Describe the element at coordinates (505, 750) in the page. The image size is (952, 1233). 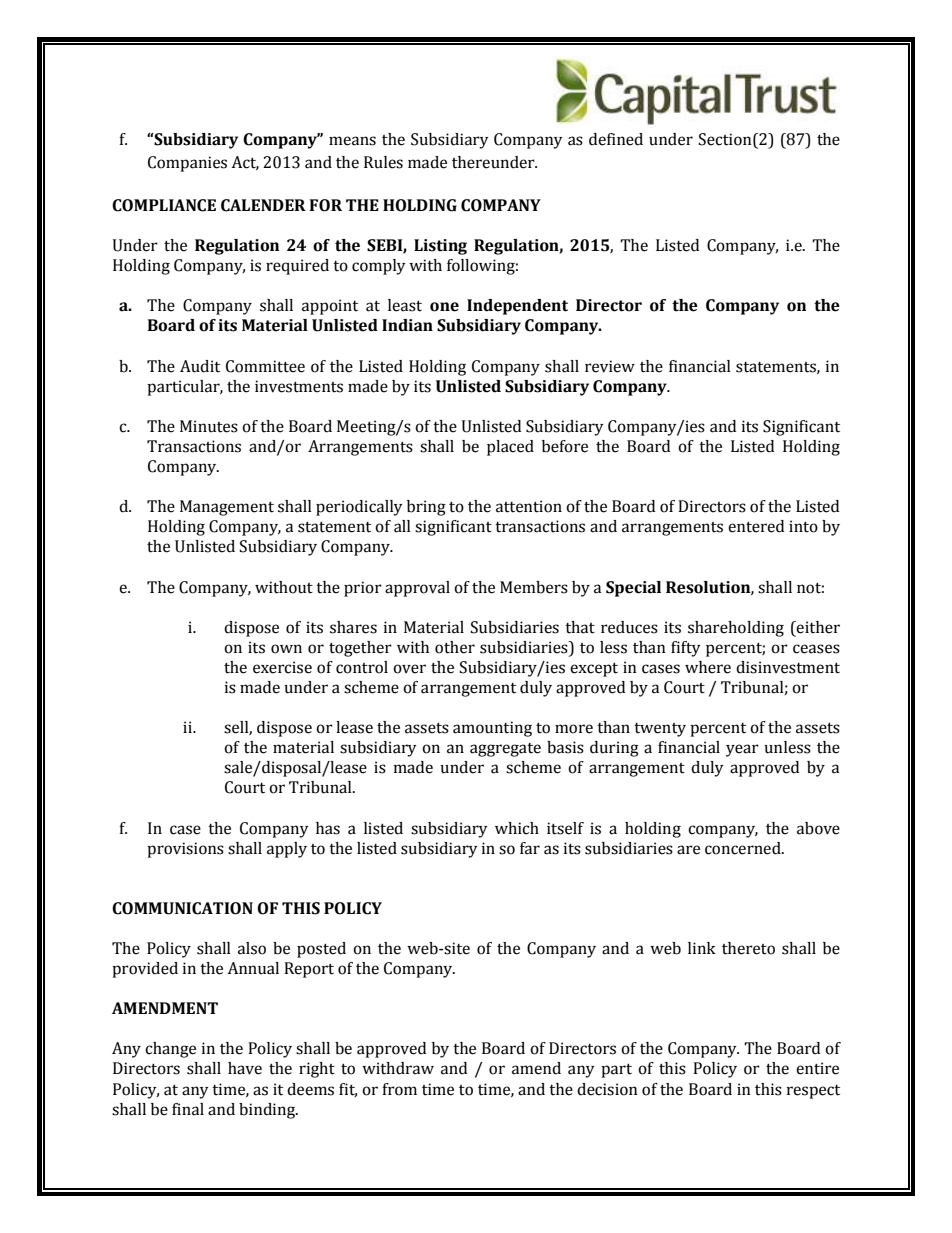
I see `aggregate` at that location.
